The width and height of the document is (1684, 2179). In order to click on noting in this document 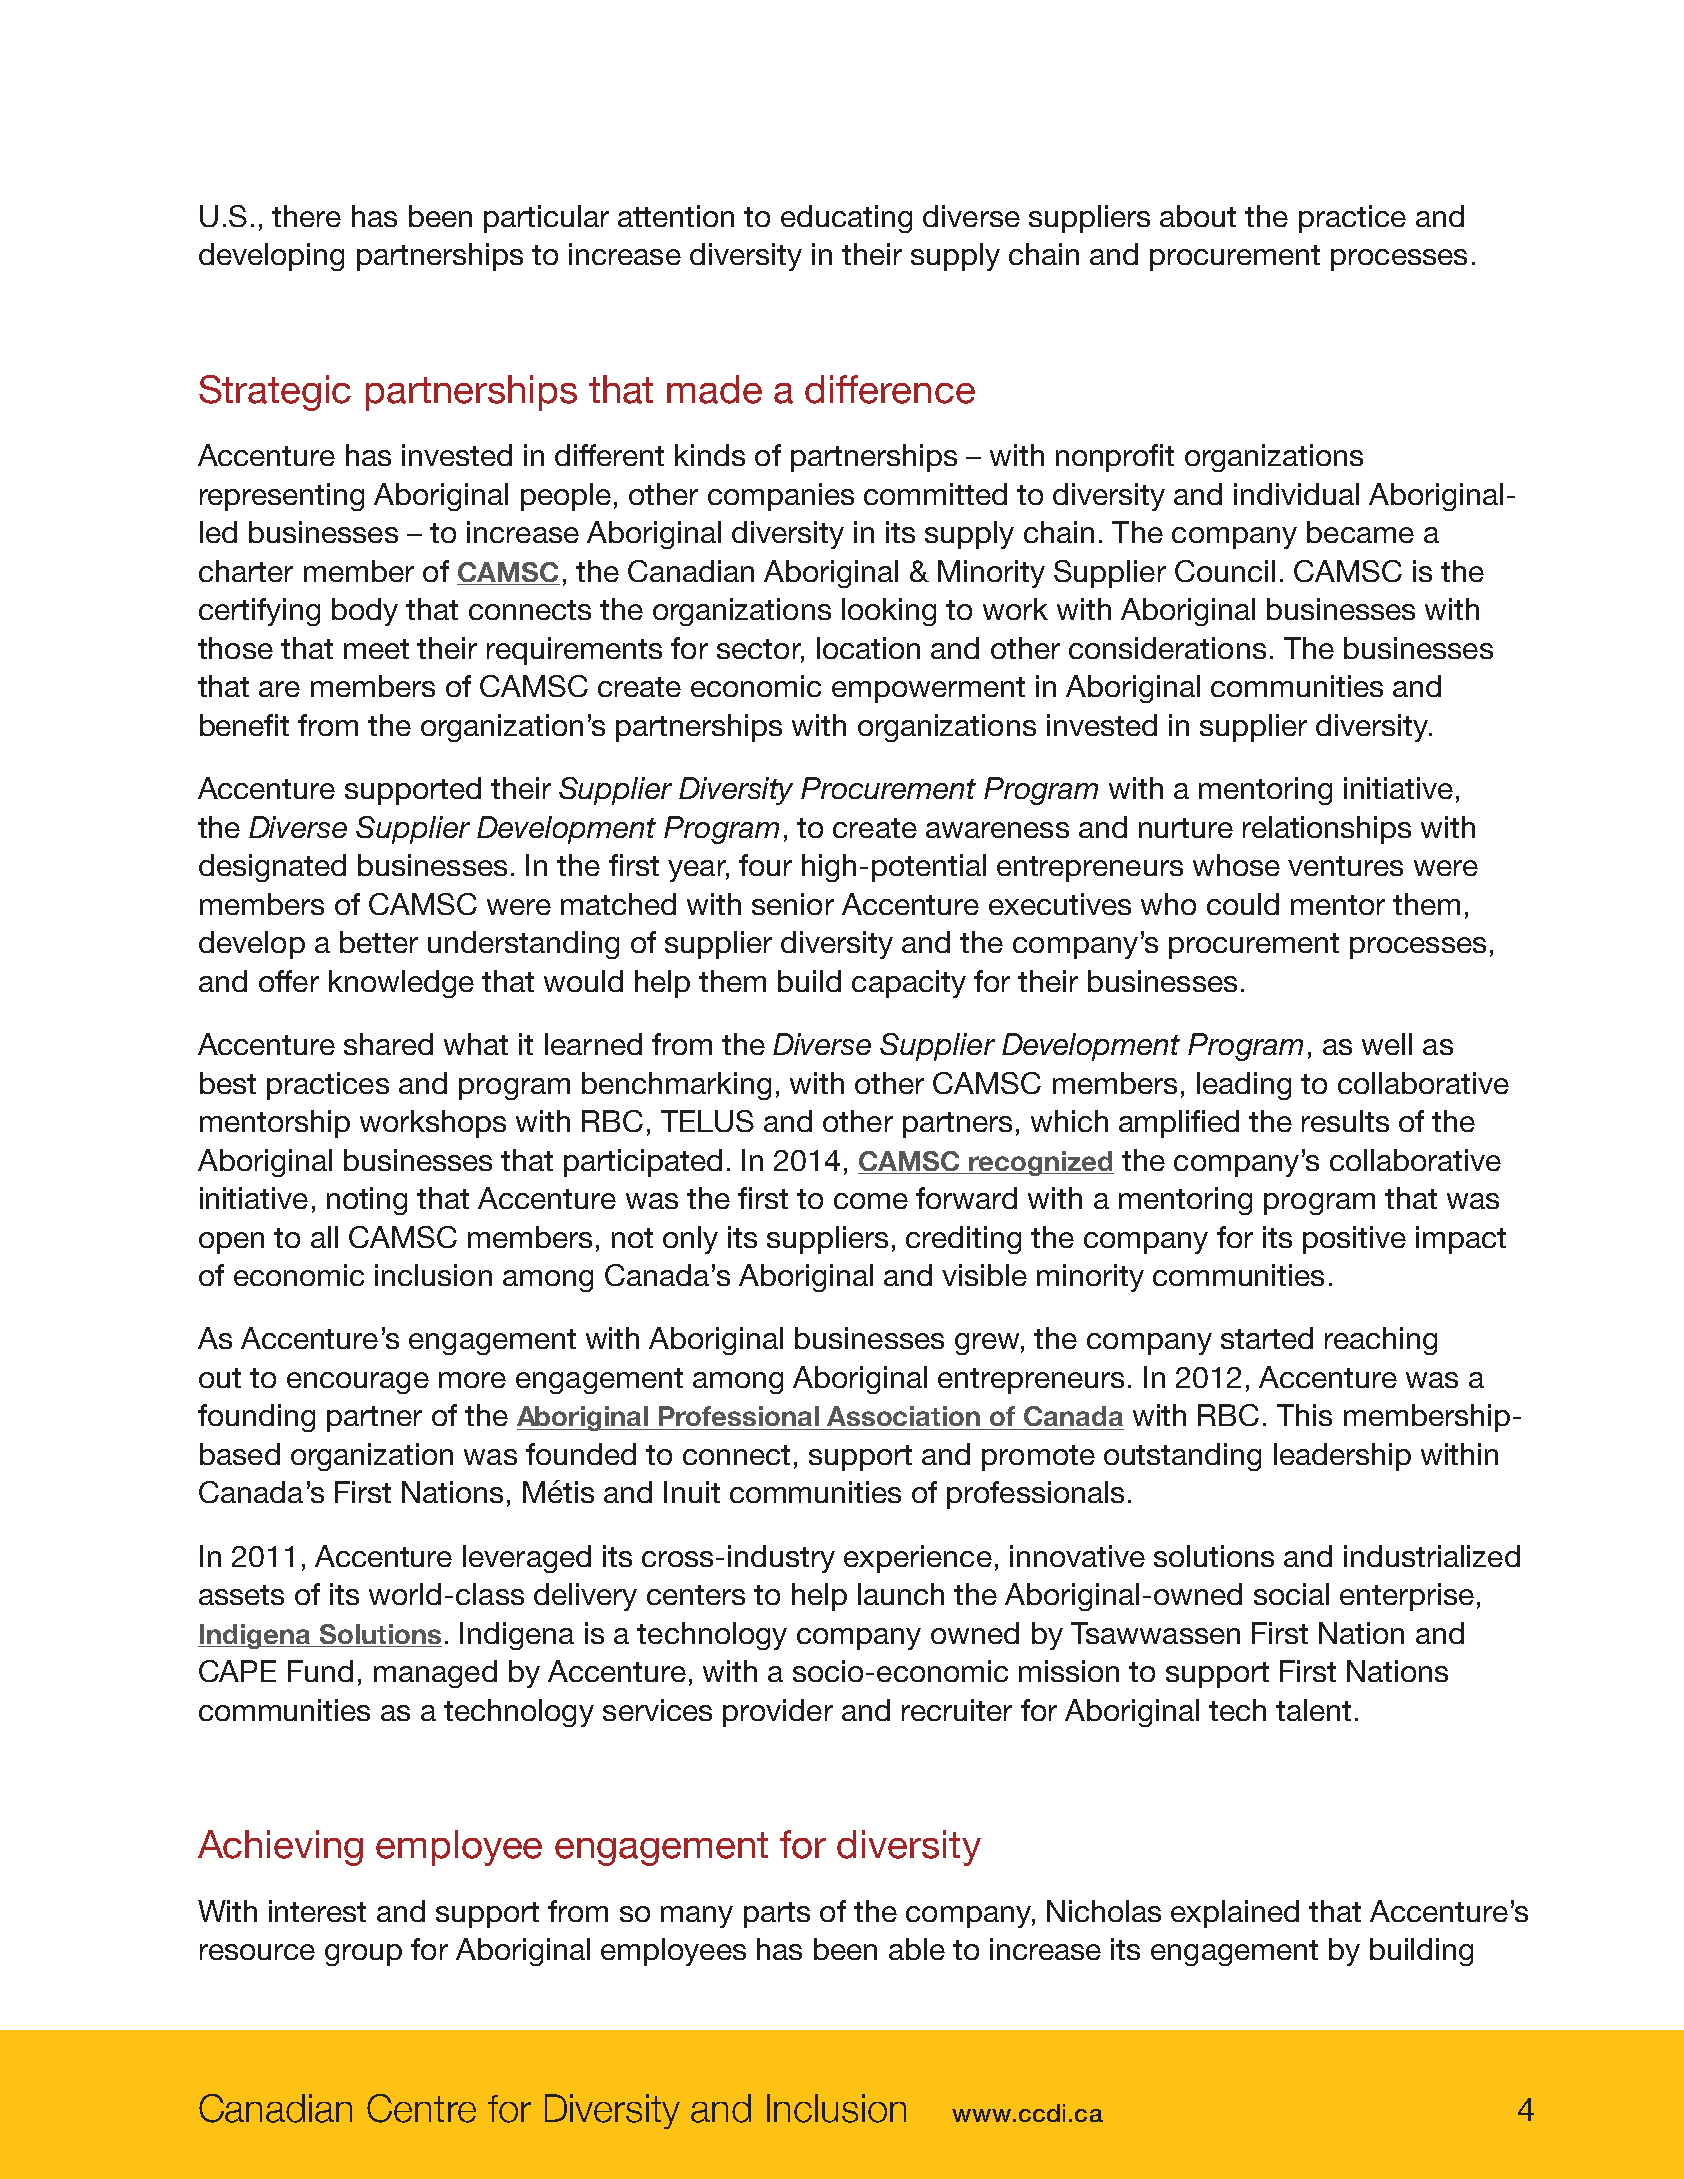, I will do `click(367, 1201)`.
